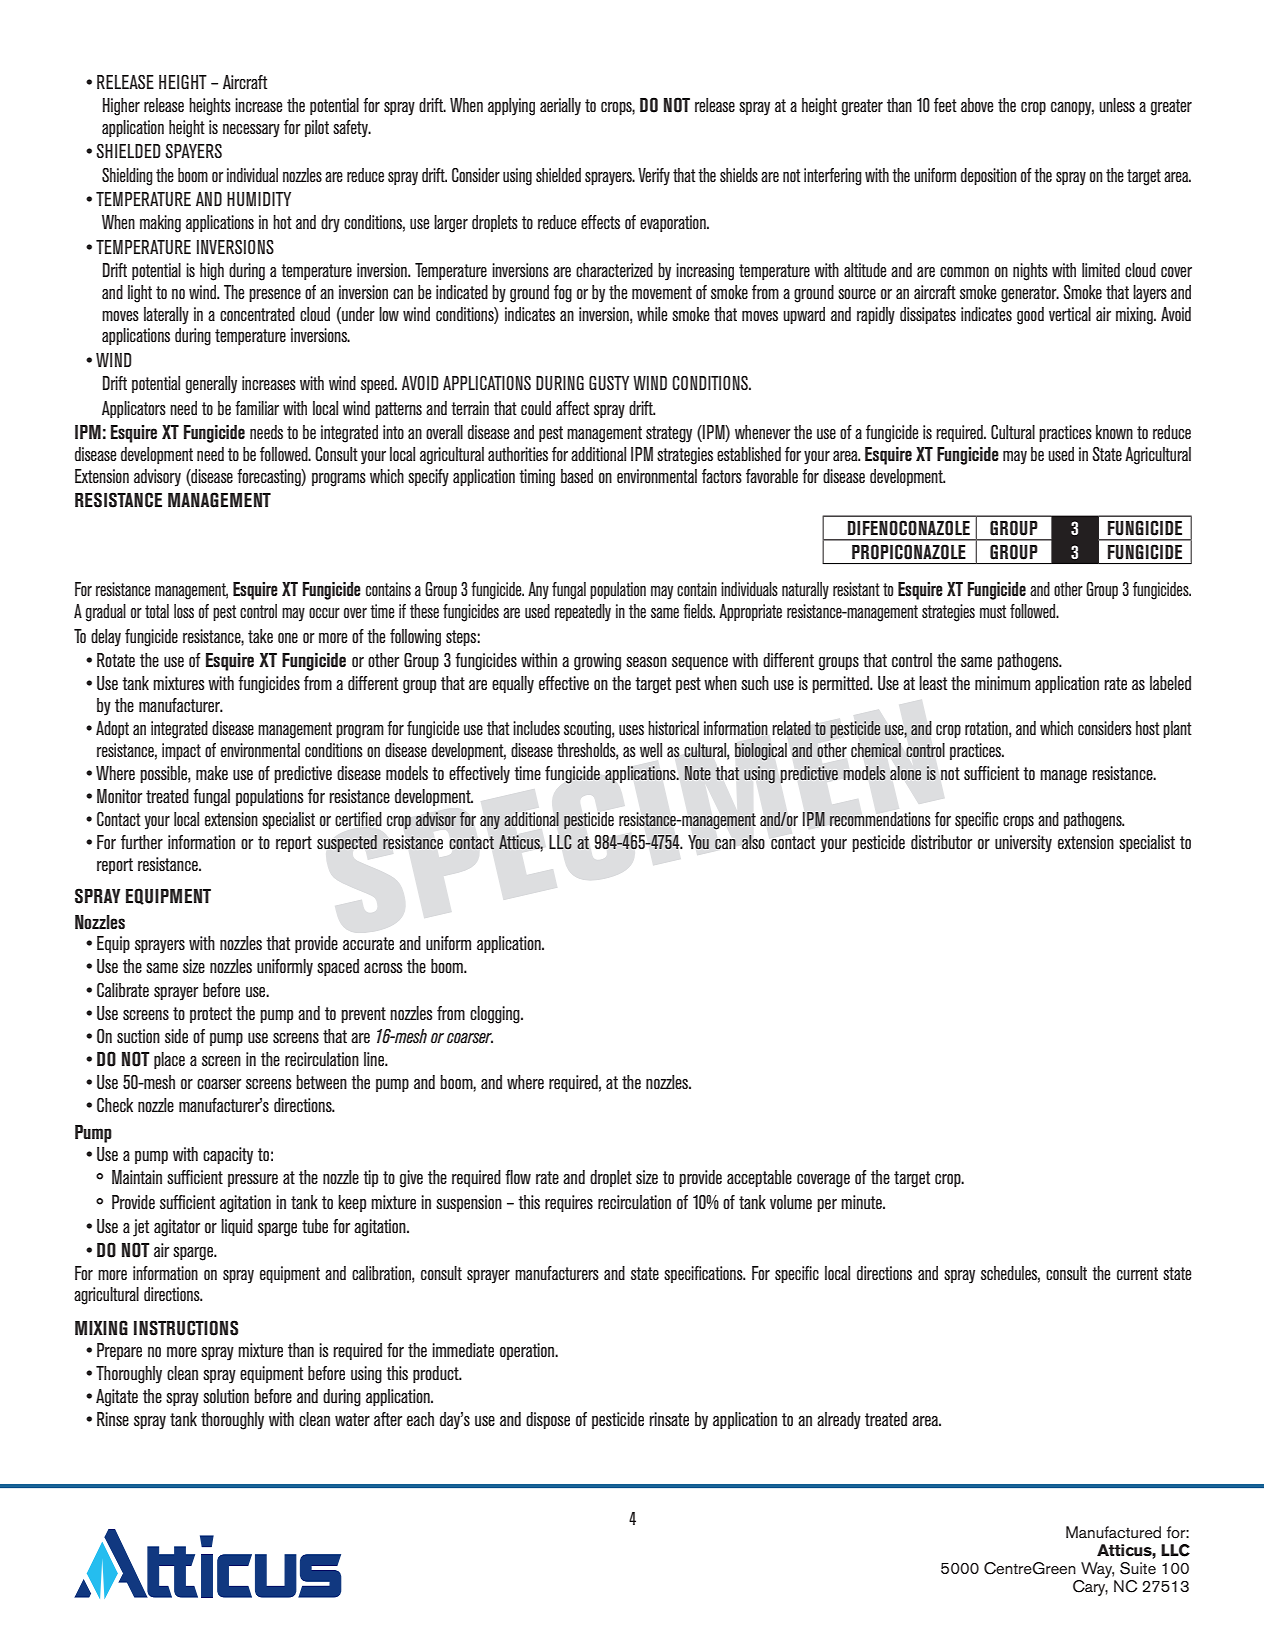 Image resolution: width=1264 pixels, height=1635 pixels. Describe the element at coordinates (226, 1396) in the image. I see `solution` at that location.
